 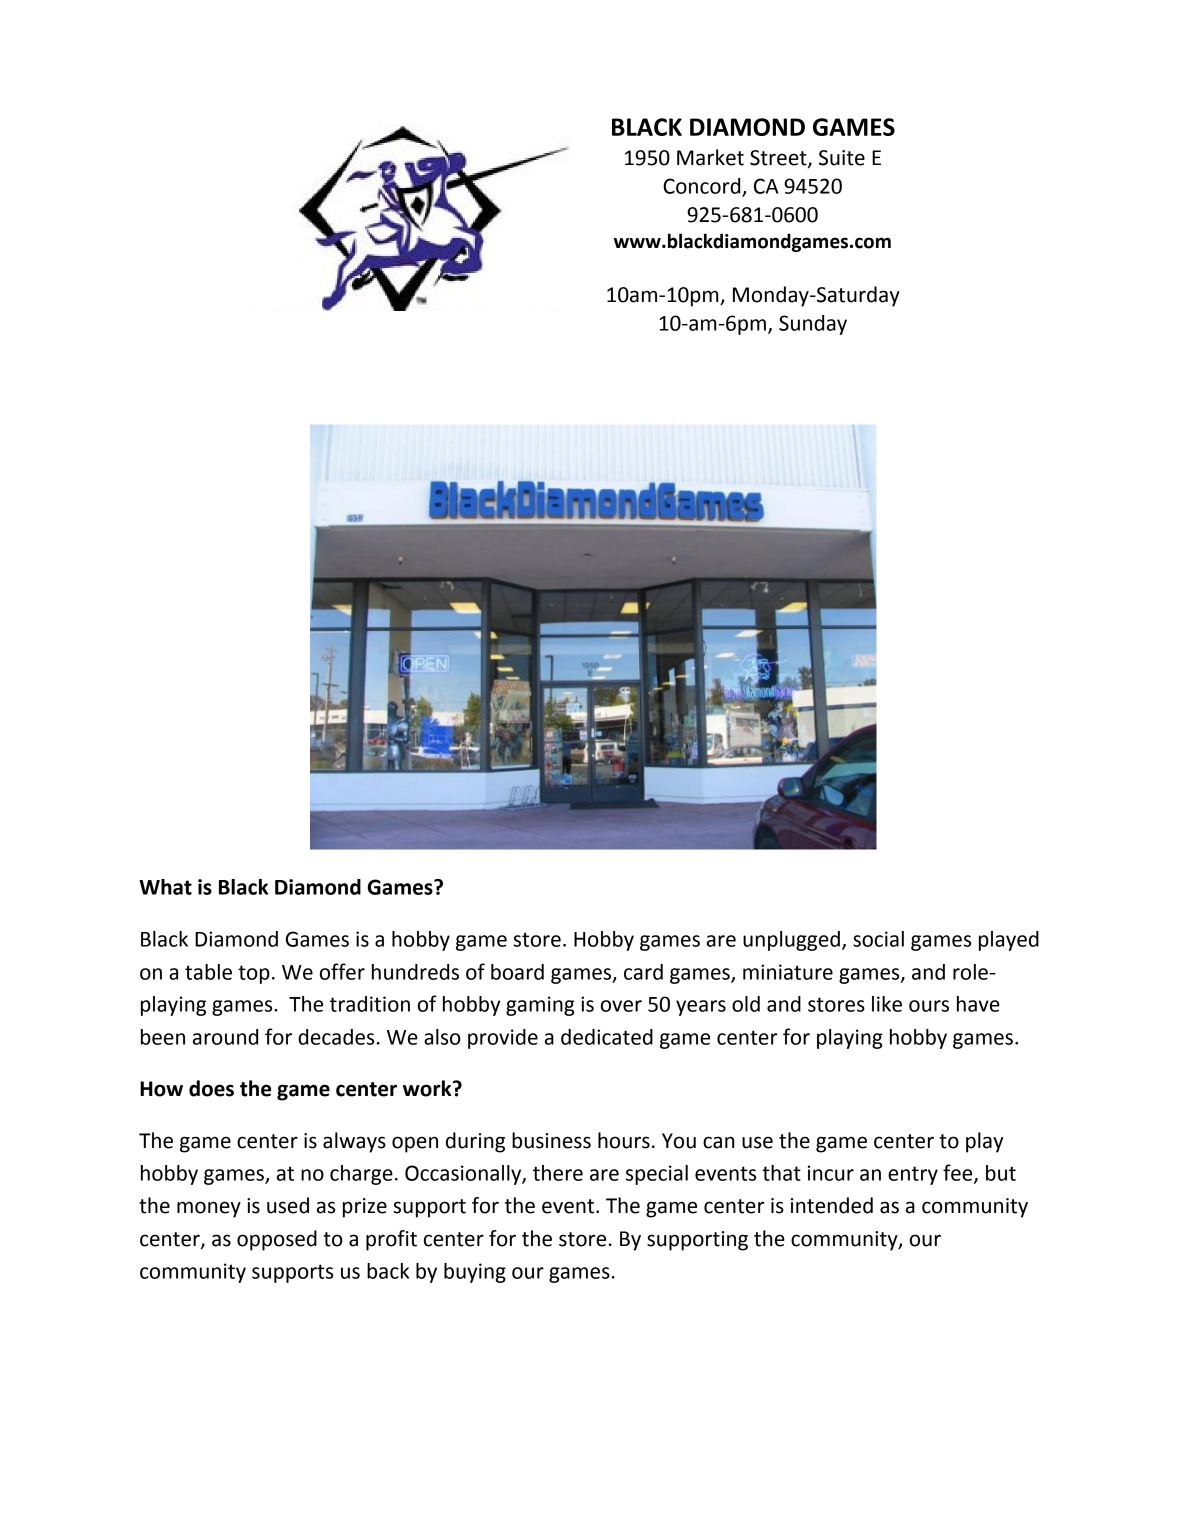 What do you see at coordinates (878, 939) in the image?
I see `social` at bounding box center [878, 939].
